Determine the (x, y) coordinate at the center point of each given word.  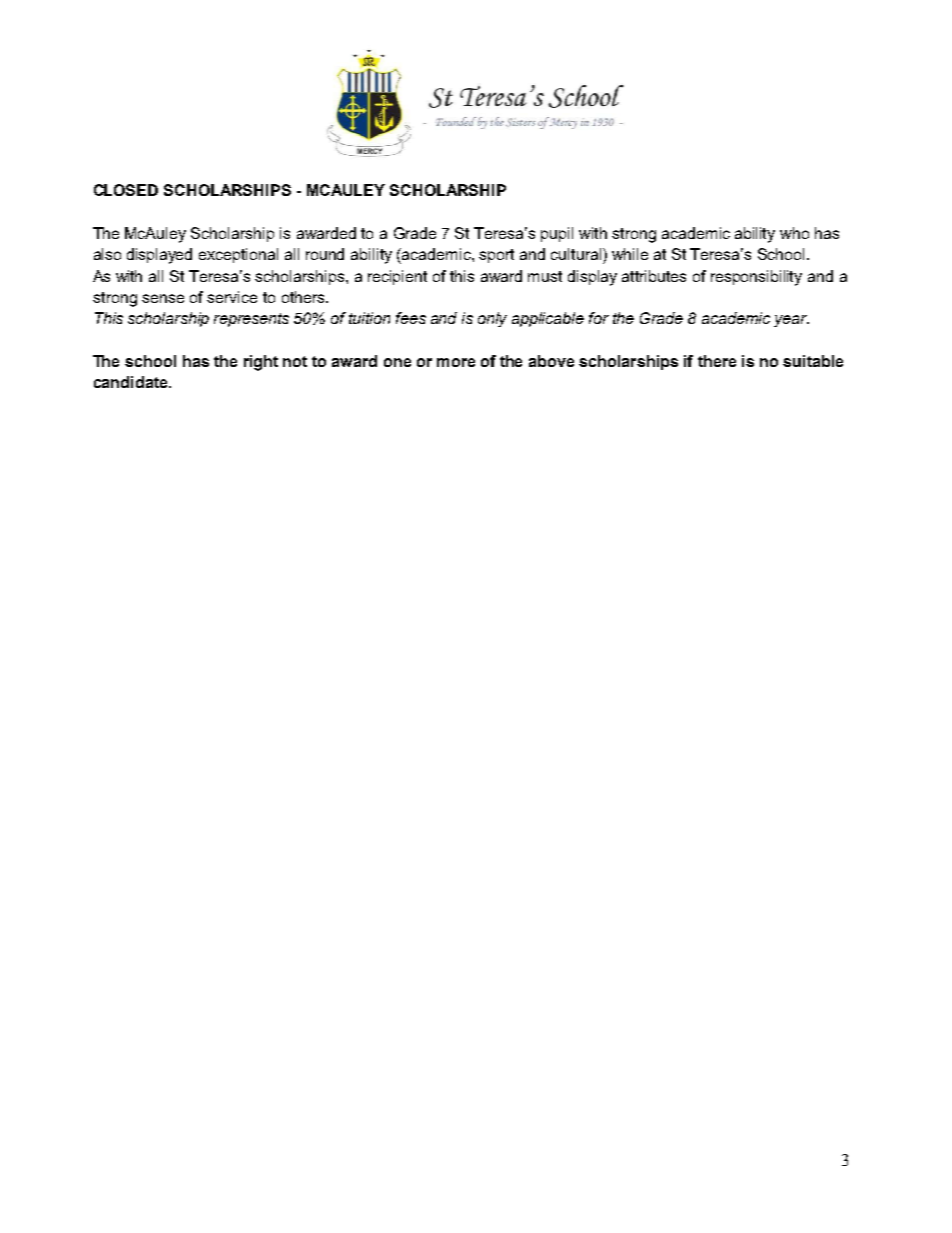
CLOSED (126, 190)
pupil (557, 234)
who (794, 233)
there (717, 361)
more (456, 362)
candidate (132, 382)
